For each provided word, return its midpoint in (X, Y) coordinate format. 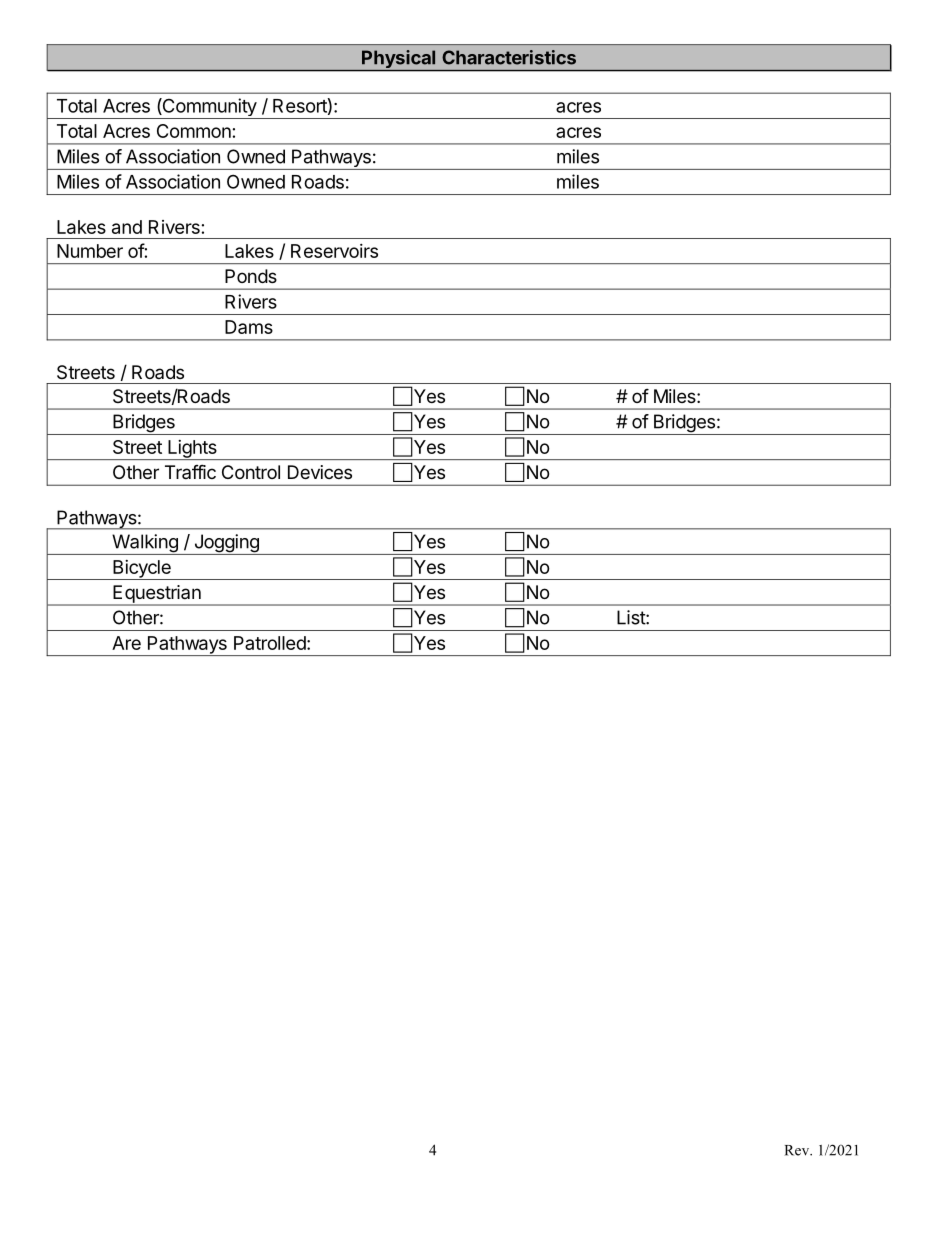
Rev (798, 1150)
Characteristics (509, 57)
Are (126, 643)
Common (194, 131)
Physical (399, 60)
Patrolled (270, 643)
